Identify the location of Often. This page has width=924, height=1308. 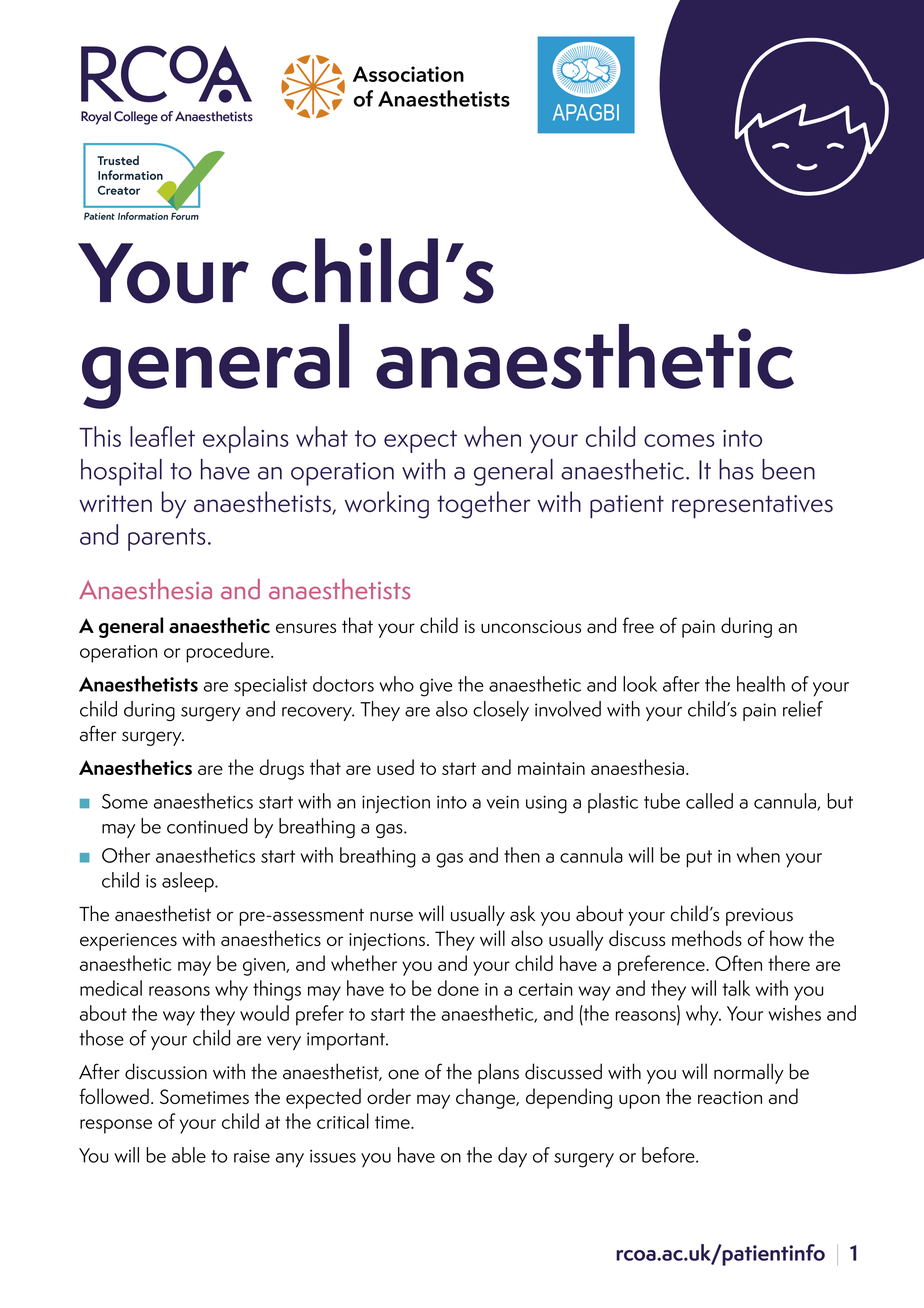
(738, 963).
